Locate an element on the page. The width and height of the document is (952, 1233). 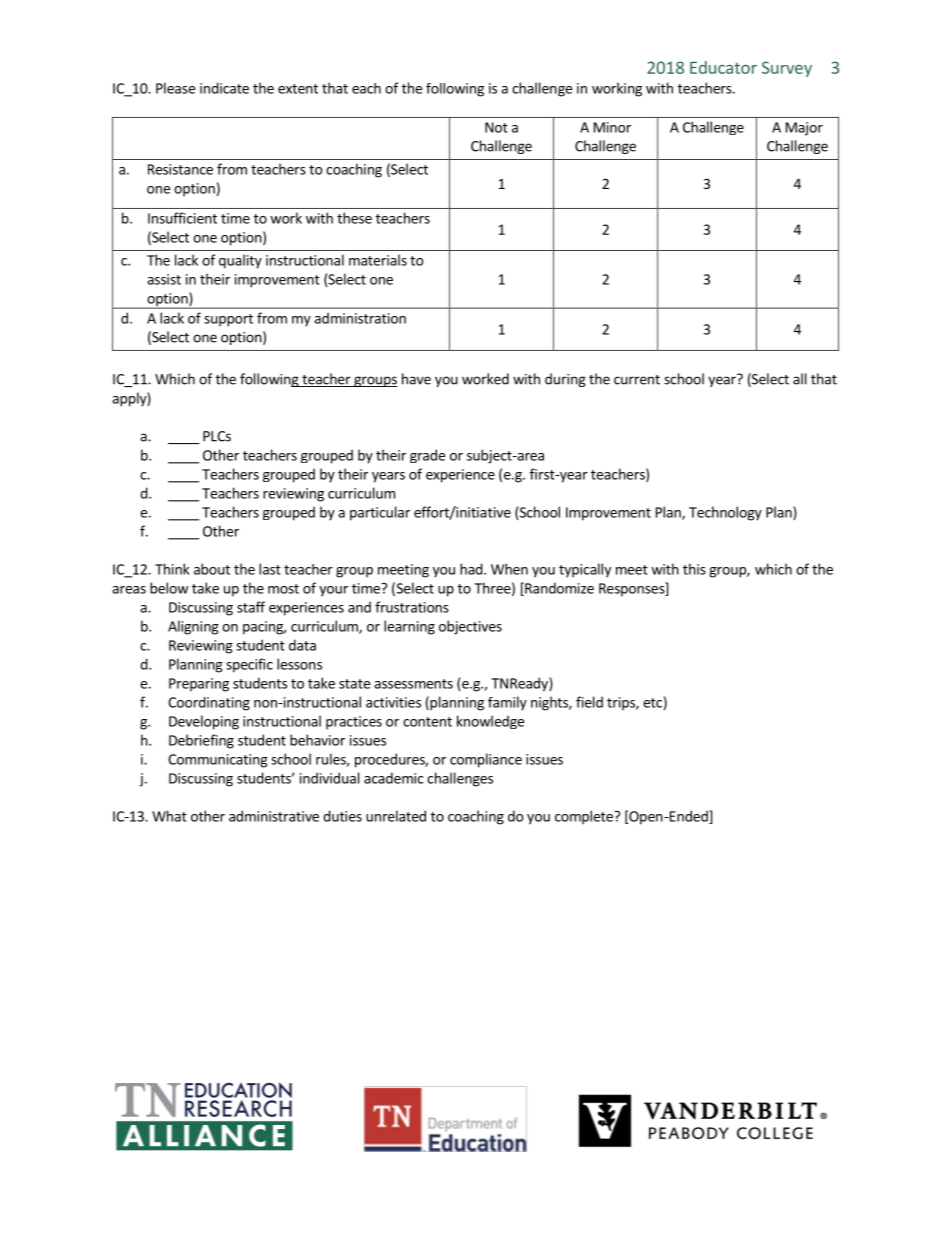
had is located at coordinates (472, 569).
